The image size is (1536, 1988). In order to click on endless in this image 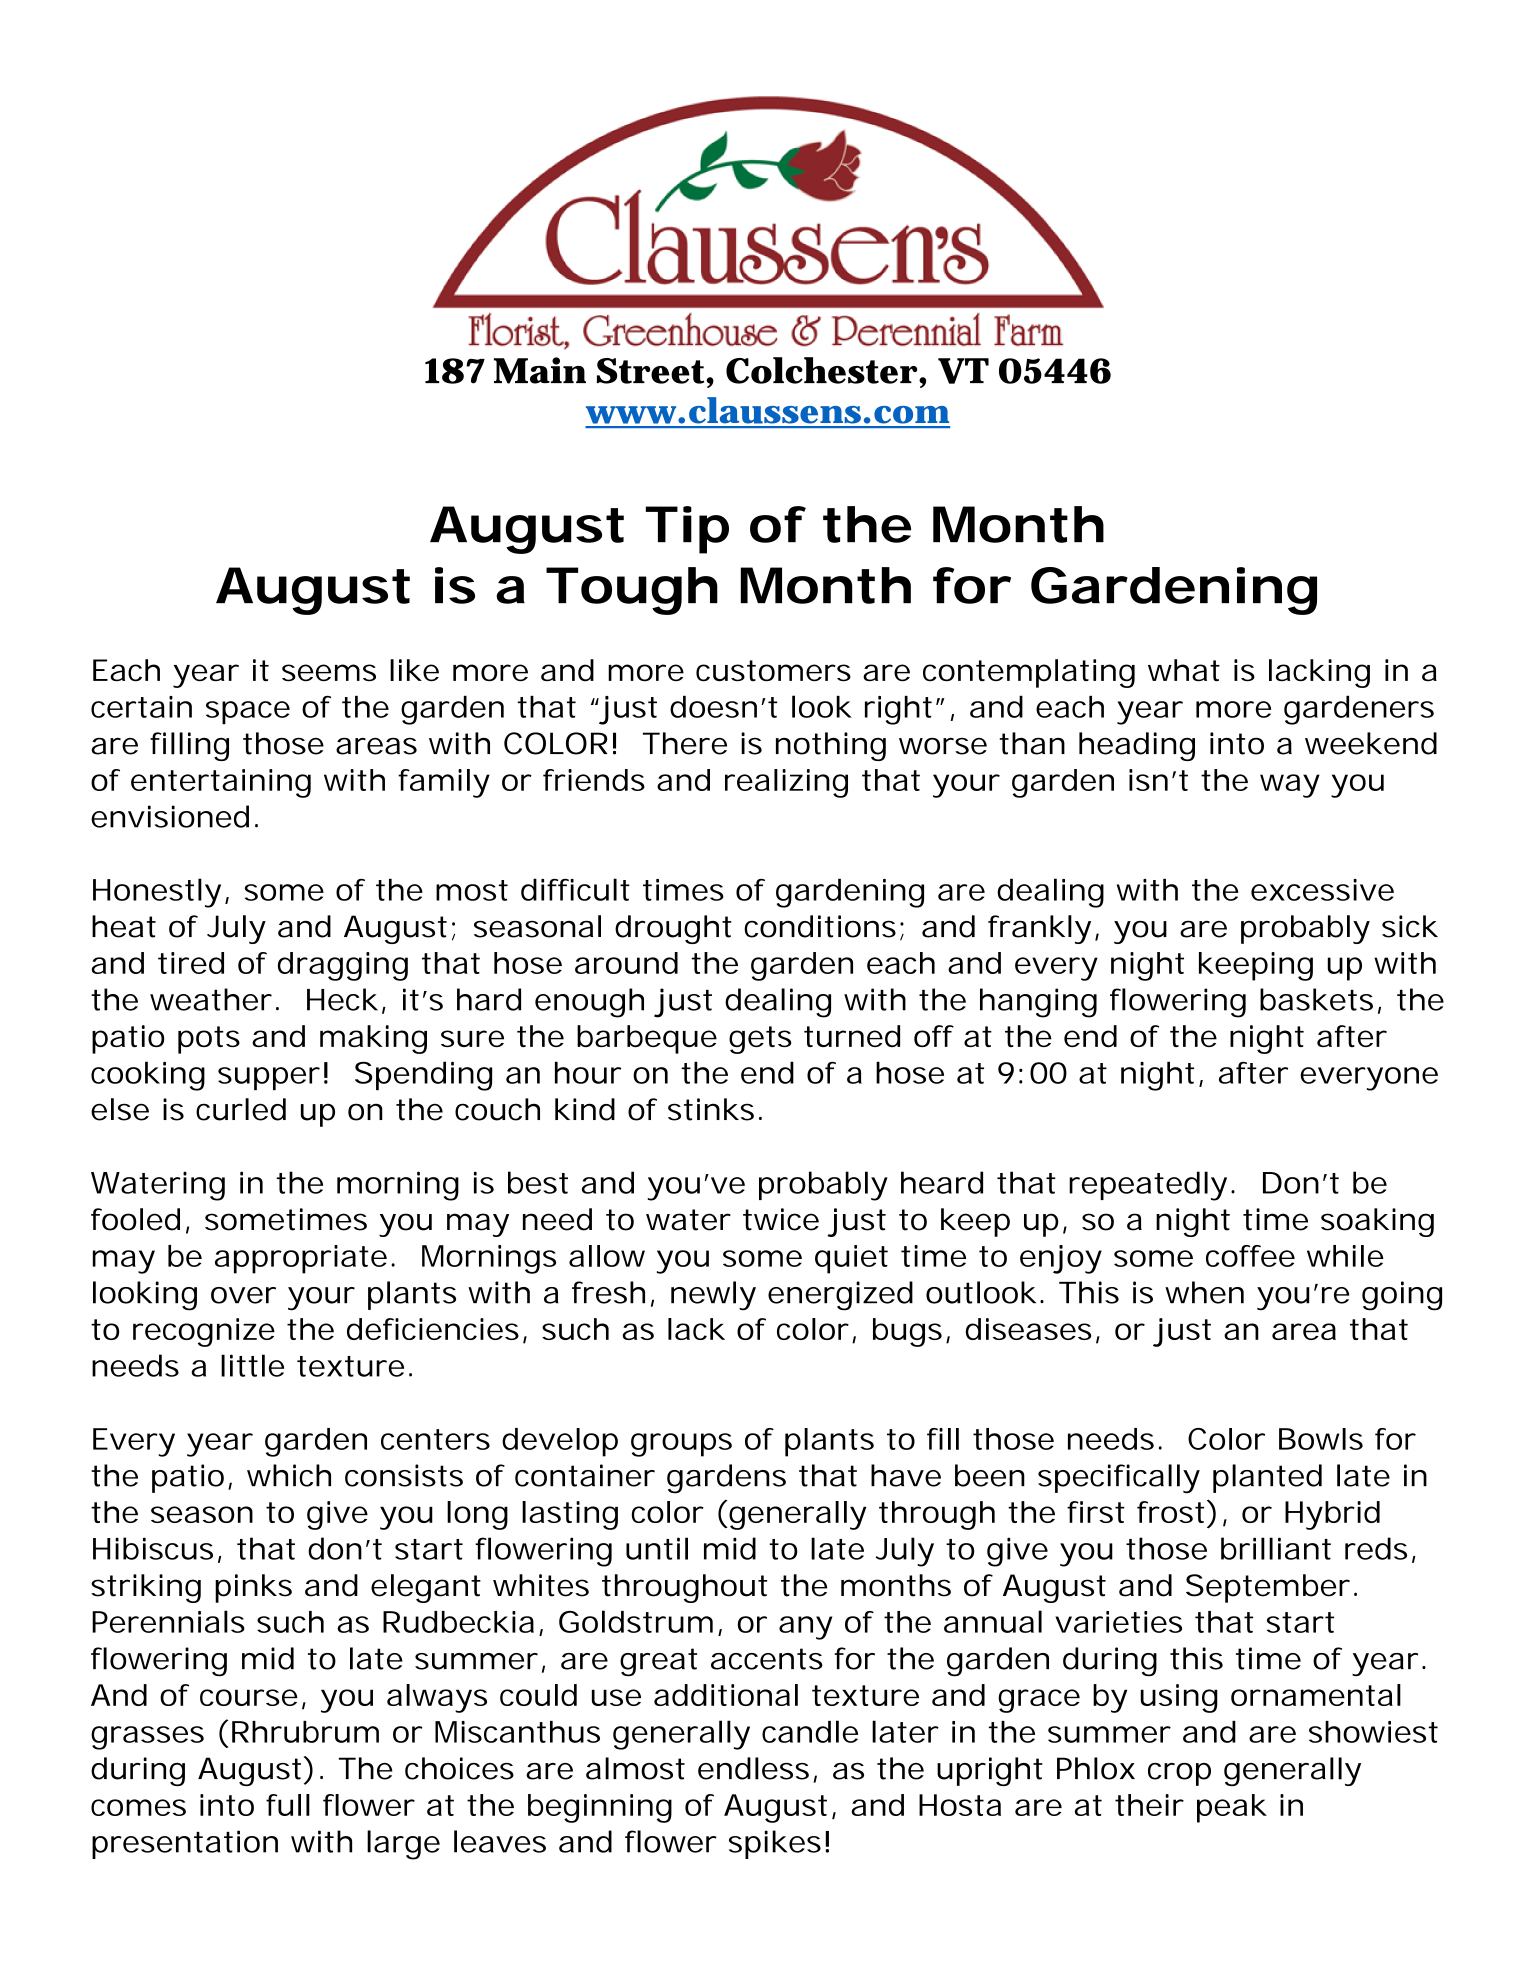, I will do `click(753, 1768)`.
